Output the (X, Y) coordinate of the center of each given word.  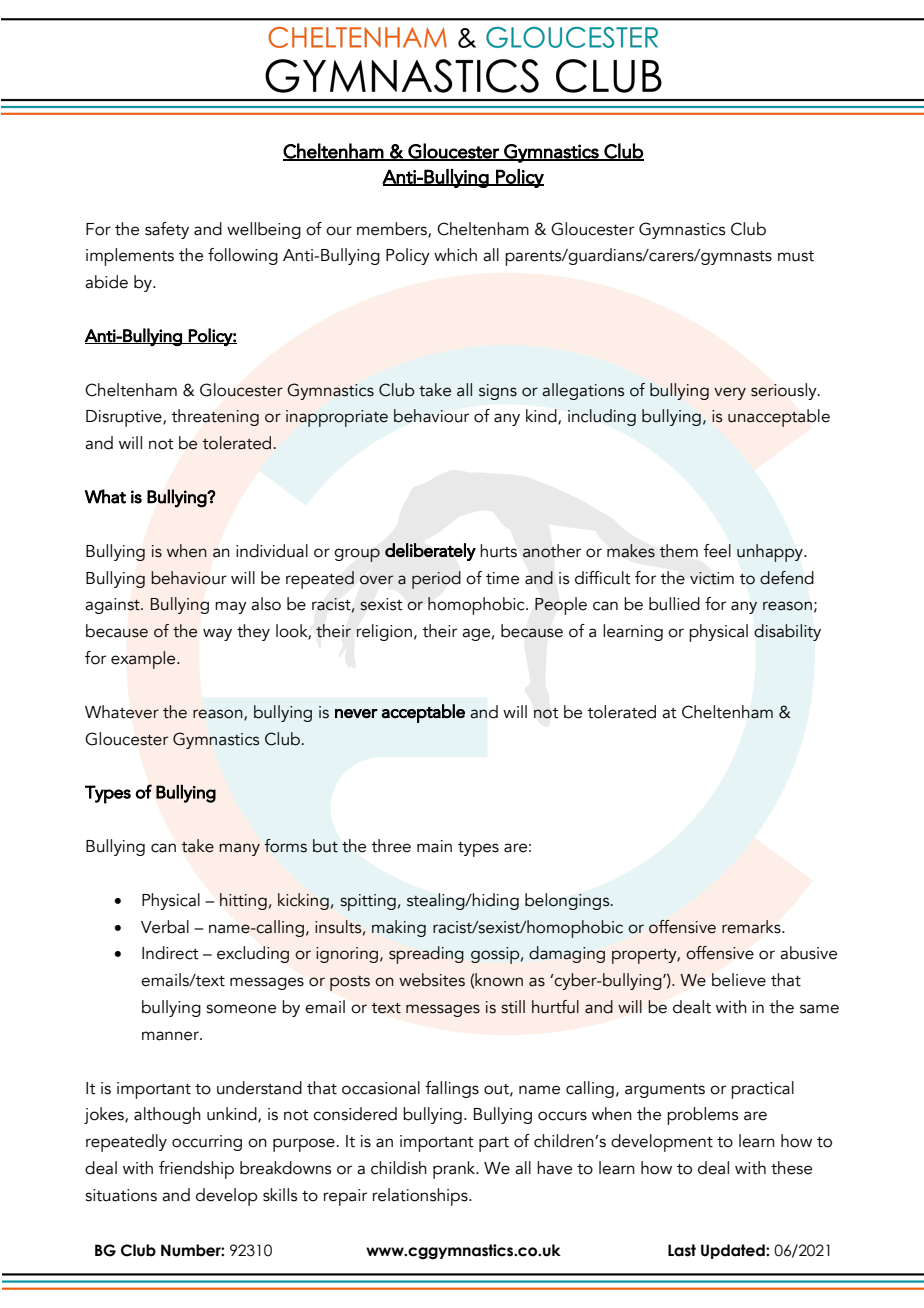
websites (432, 980)
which (455, 255)
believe (739, 980)
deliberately (430, 552)
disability (787, 632)
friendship (196, 1170)
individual (272, 551)
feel (717, 551)
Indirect (170, 953)
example (144, 660)
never (356, 714)
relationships (421, 1197)
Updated (734, 1251)
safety (167, 230)
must (796, 256)
